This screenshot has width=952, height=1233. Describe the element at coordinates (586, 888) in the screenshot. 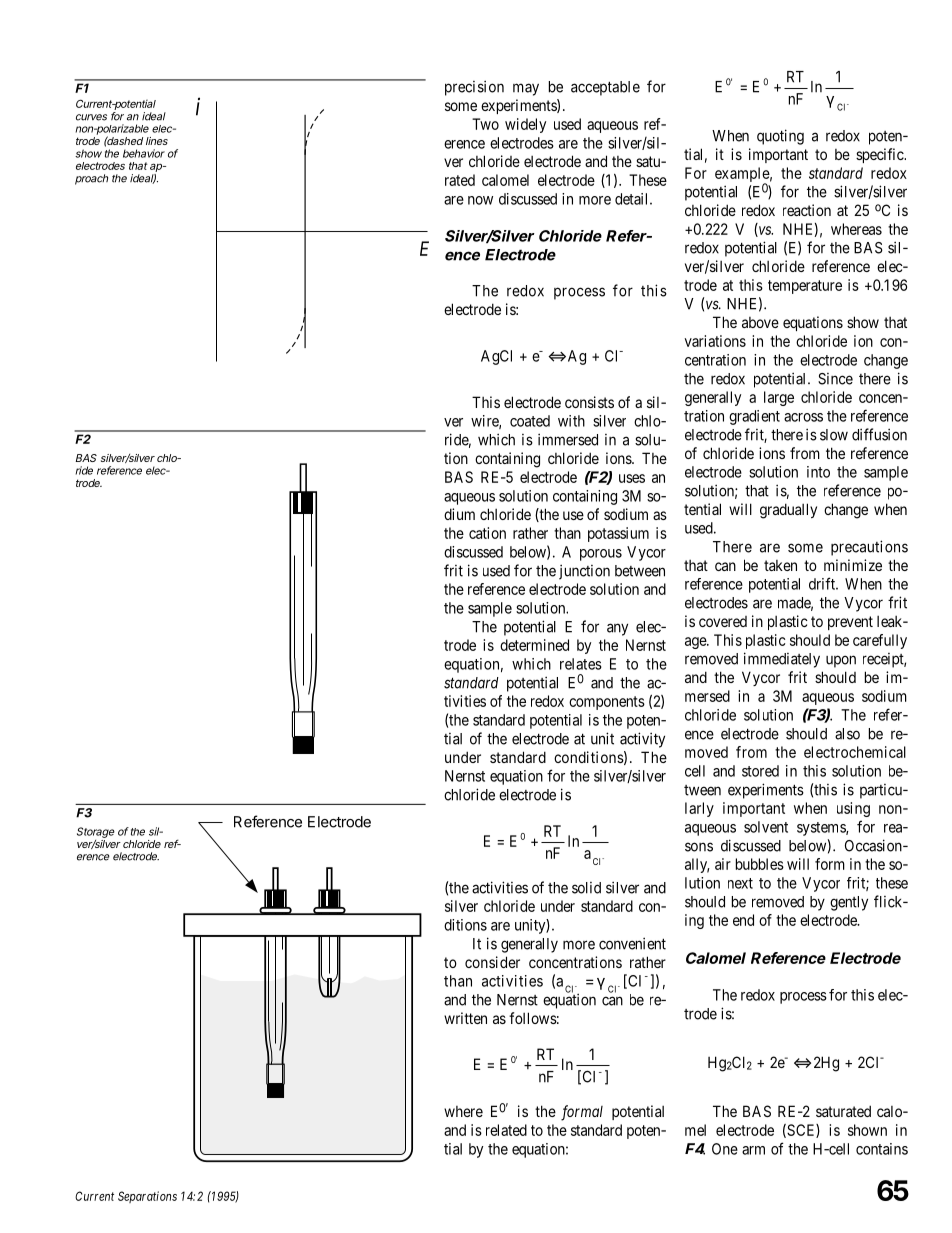

I see `solid` at that location.
